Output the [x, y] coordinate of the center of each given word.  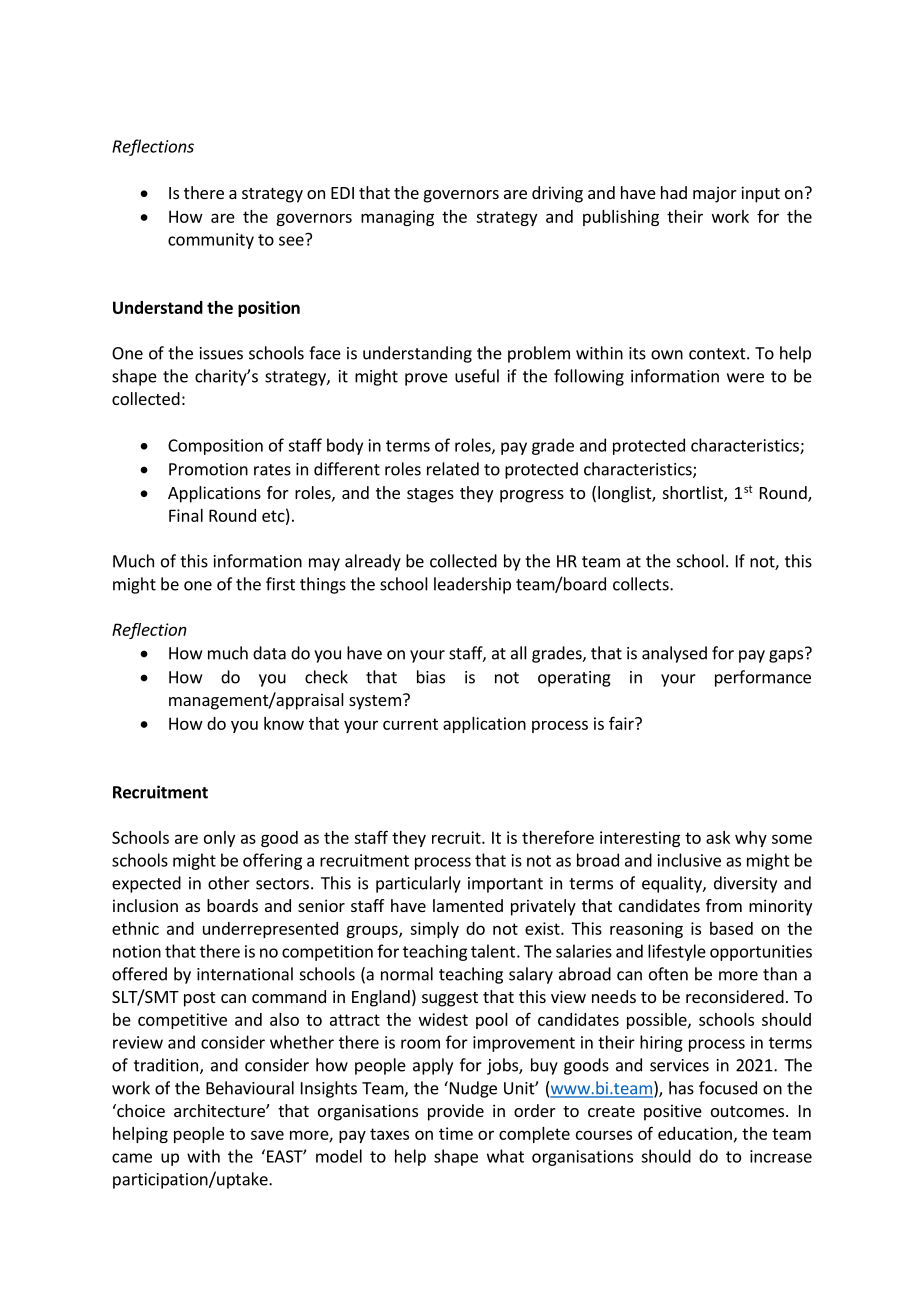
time [456, 1133]
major [715, 194]
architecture [220, 1110]
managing [397, 218]
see [292, 240]
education [695, 1133]
